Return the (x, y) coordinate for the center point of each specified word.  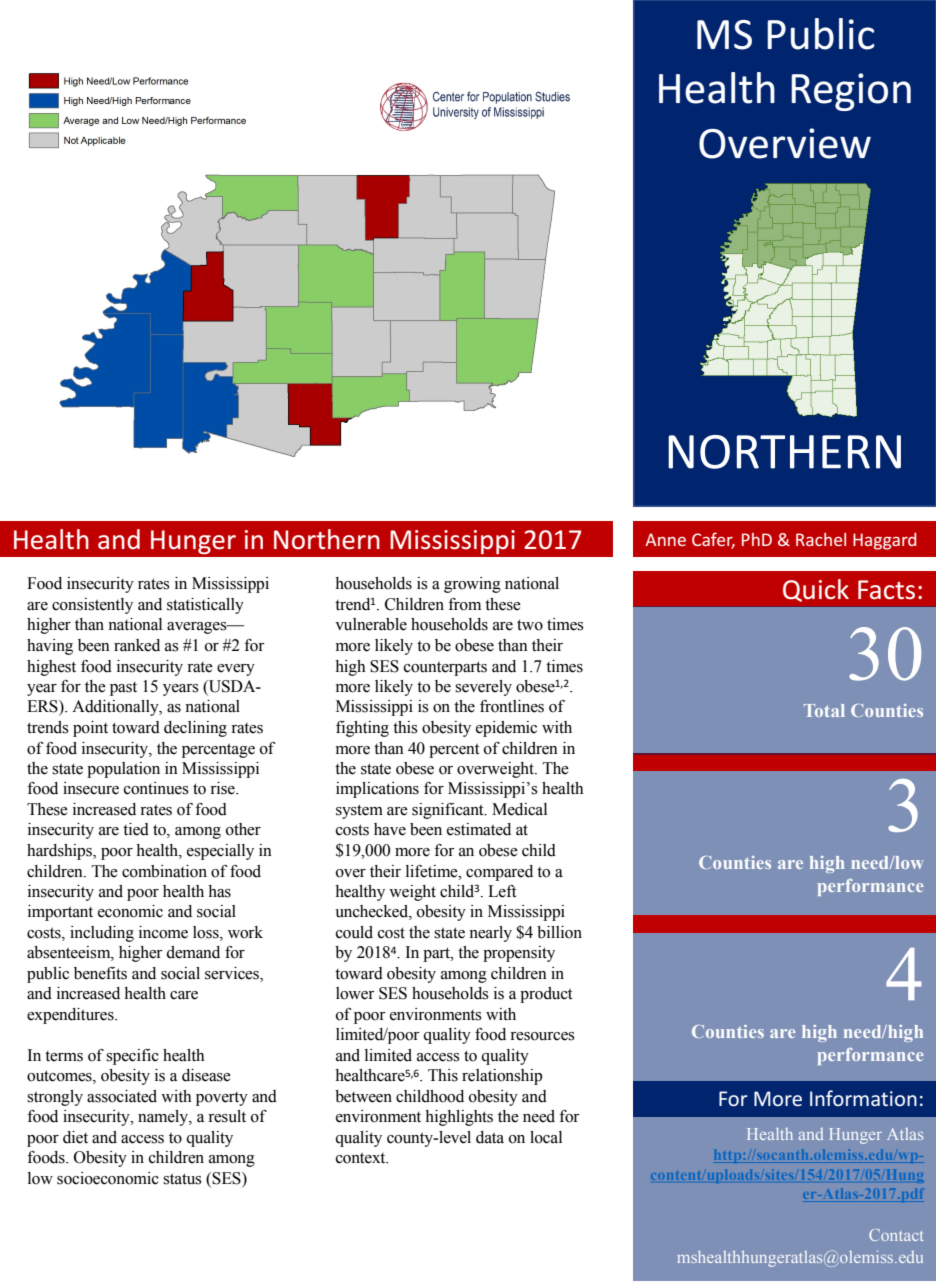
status (182, 1179)
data (490, 1137)
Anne (665, 539)
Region (851, 92)
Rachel (821, 539)
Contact (896, 1235)
